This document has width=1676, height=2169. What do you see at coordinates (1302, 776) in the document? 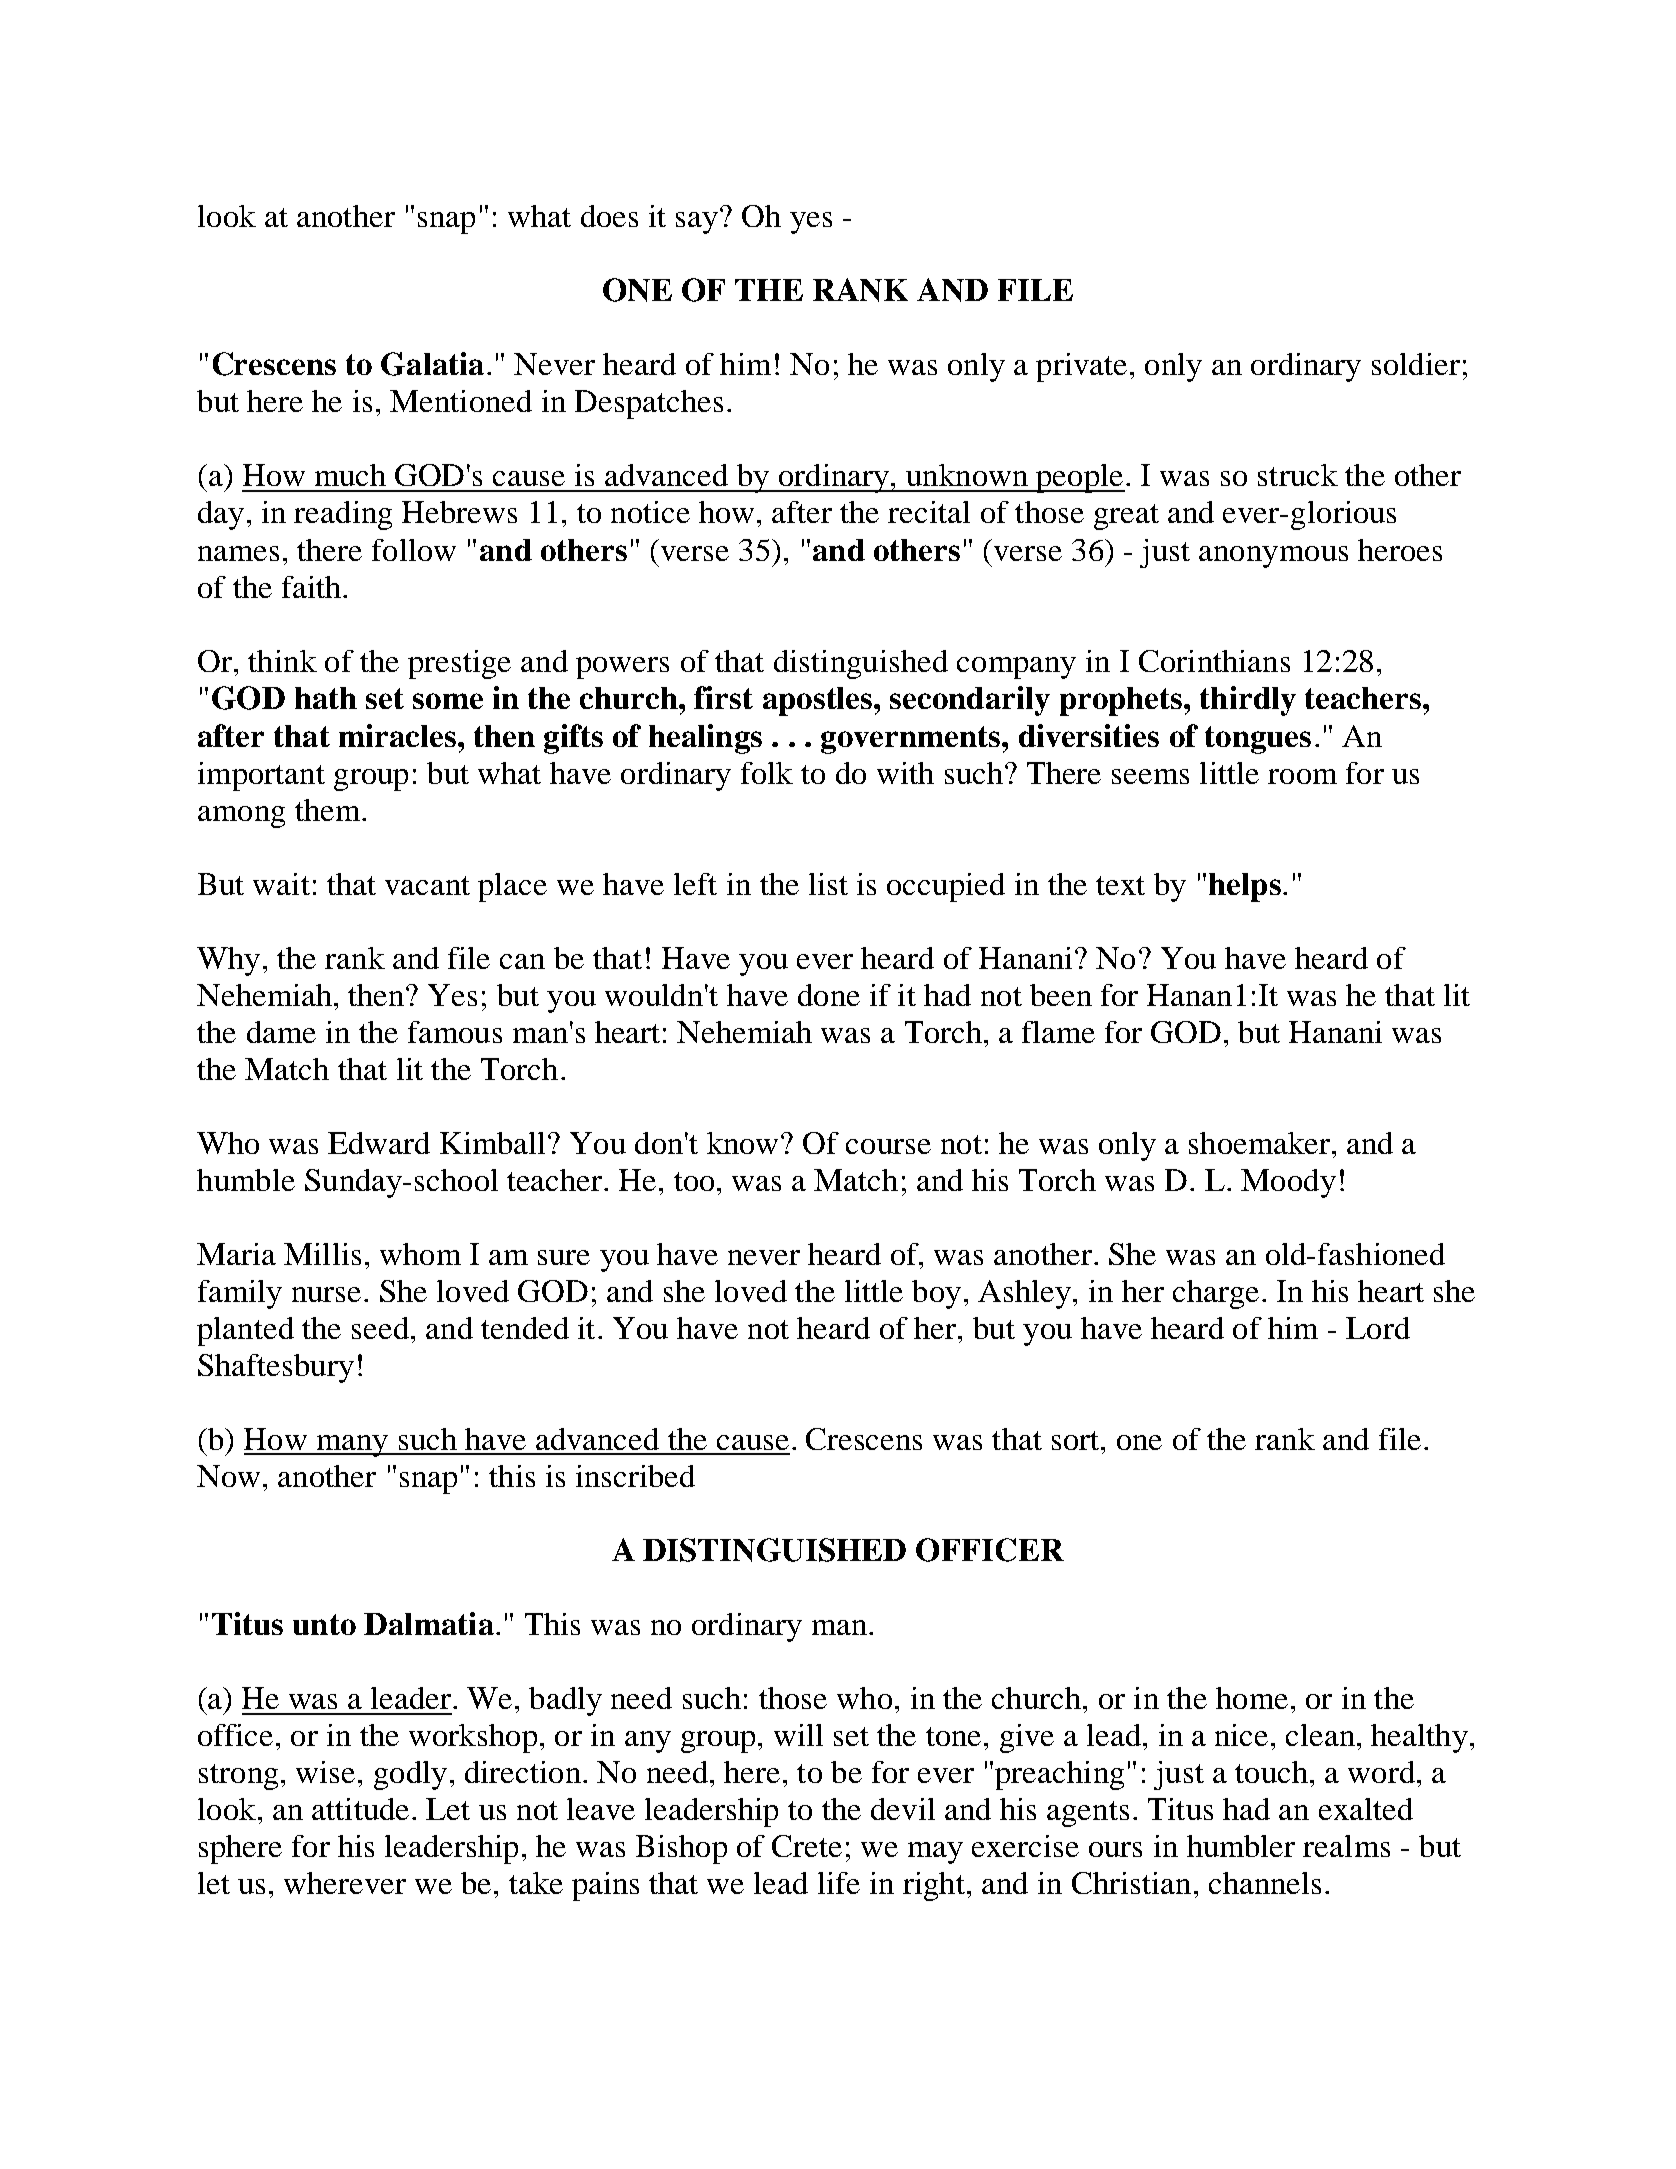
I see `room` at bounding box center [1302, 776].
